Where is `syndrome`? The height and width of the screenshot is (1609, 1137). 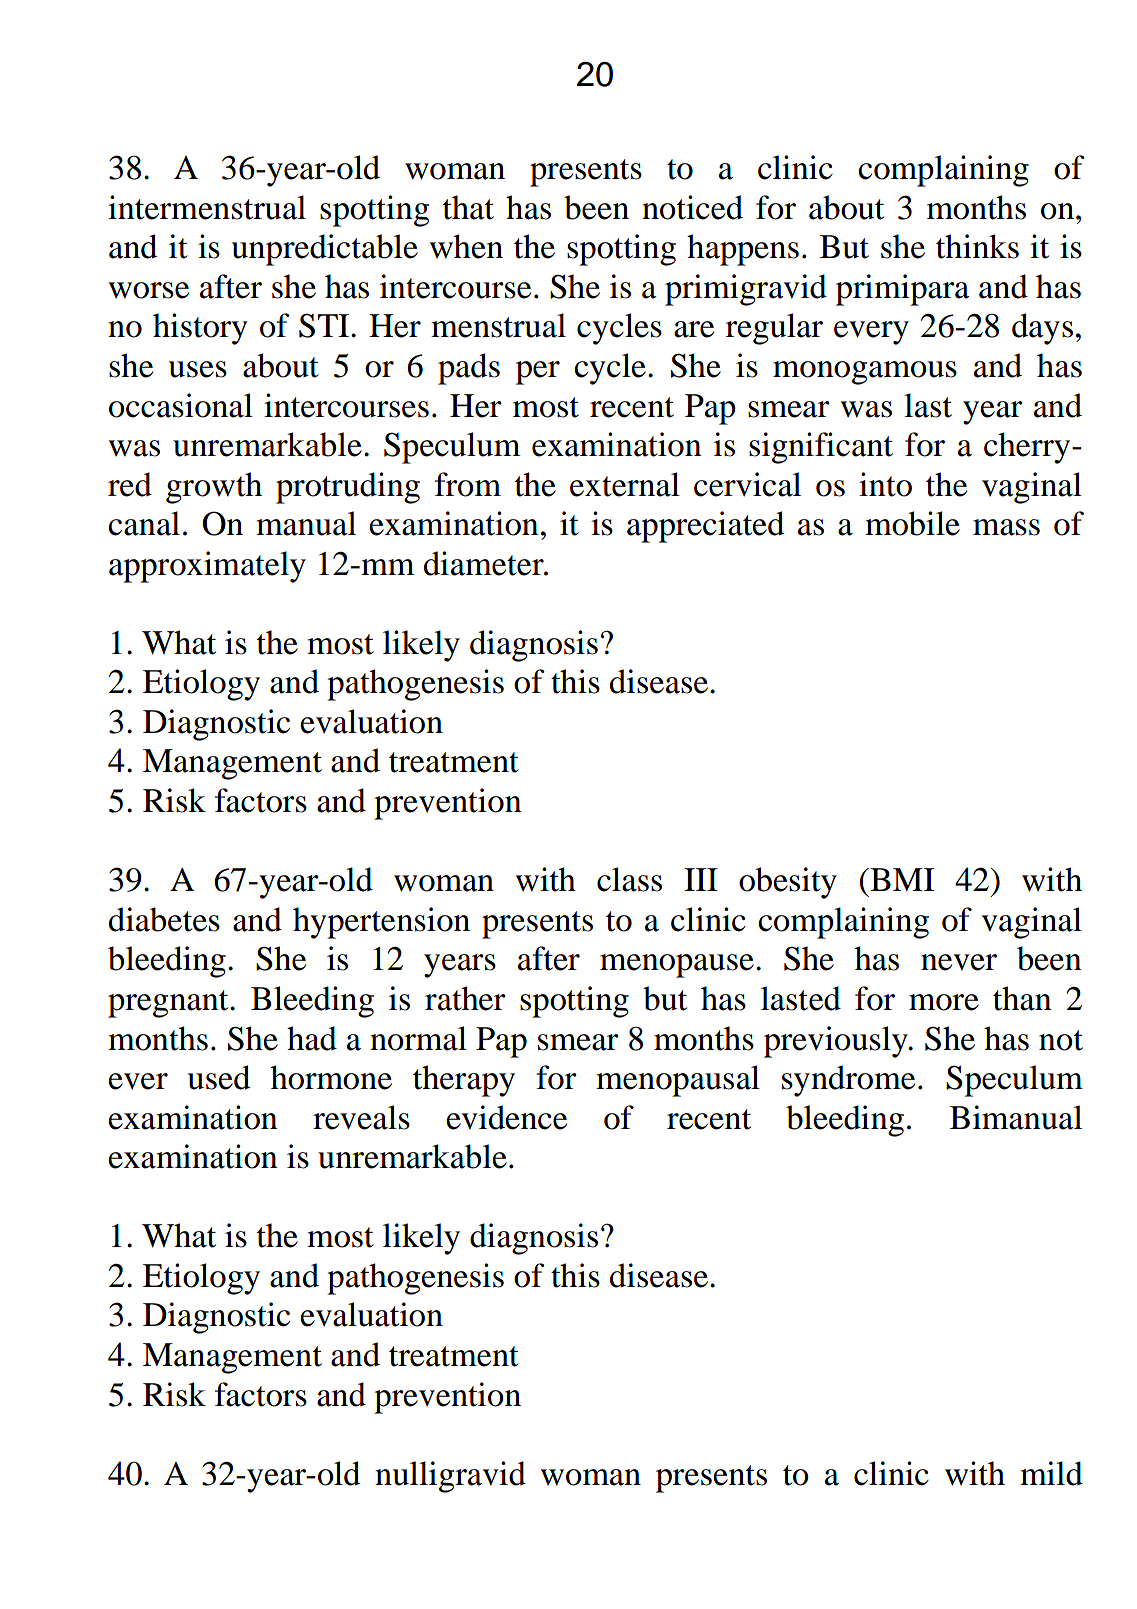 syndrome is located at coordinates (848, 1081).
